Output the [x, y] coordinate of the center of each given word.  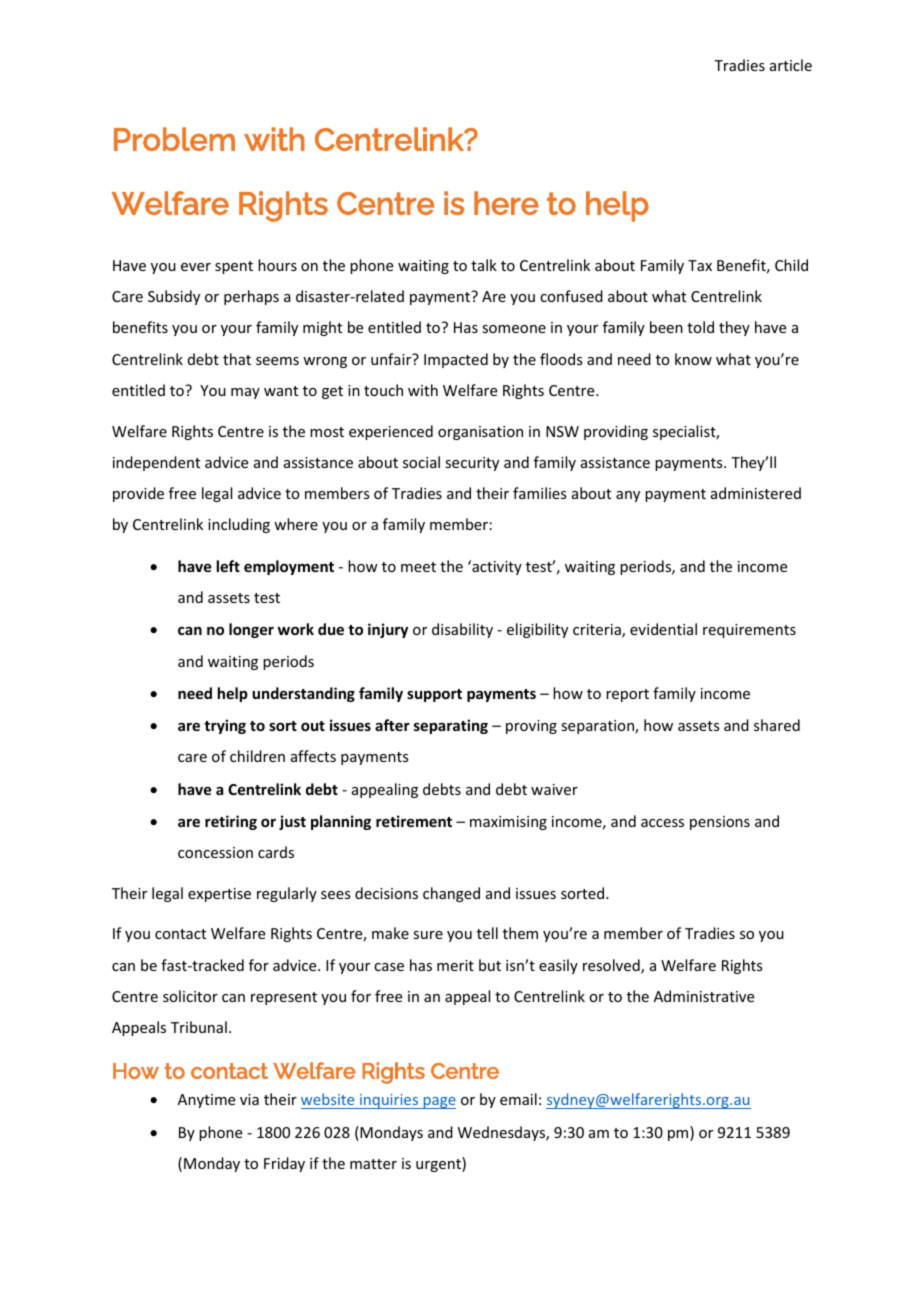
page [438, 1103]
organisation [480, 433]
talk [484, 265]
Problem [174, 139]
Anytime [206, 1101]
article [791, 65]
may [245, 393]
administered [756, 493]
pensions [720, 823]
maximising [508, 823]
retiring [231, 822]
